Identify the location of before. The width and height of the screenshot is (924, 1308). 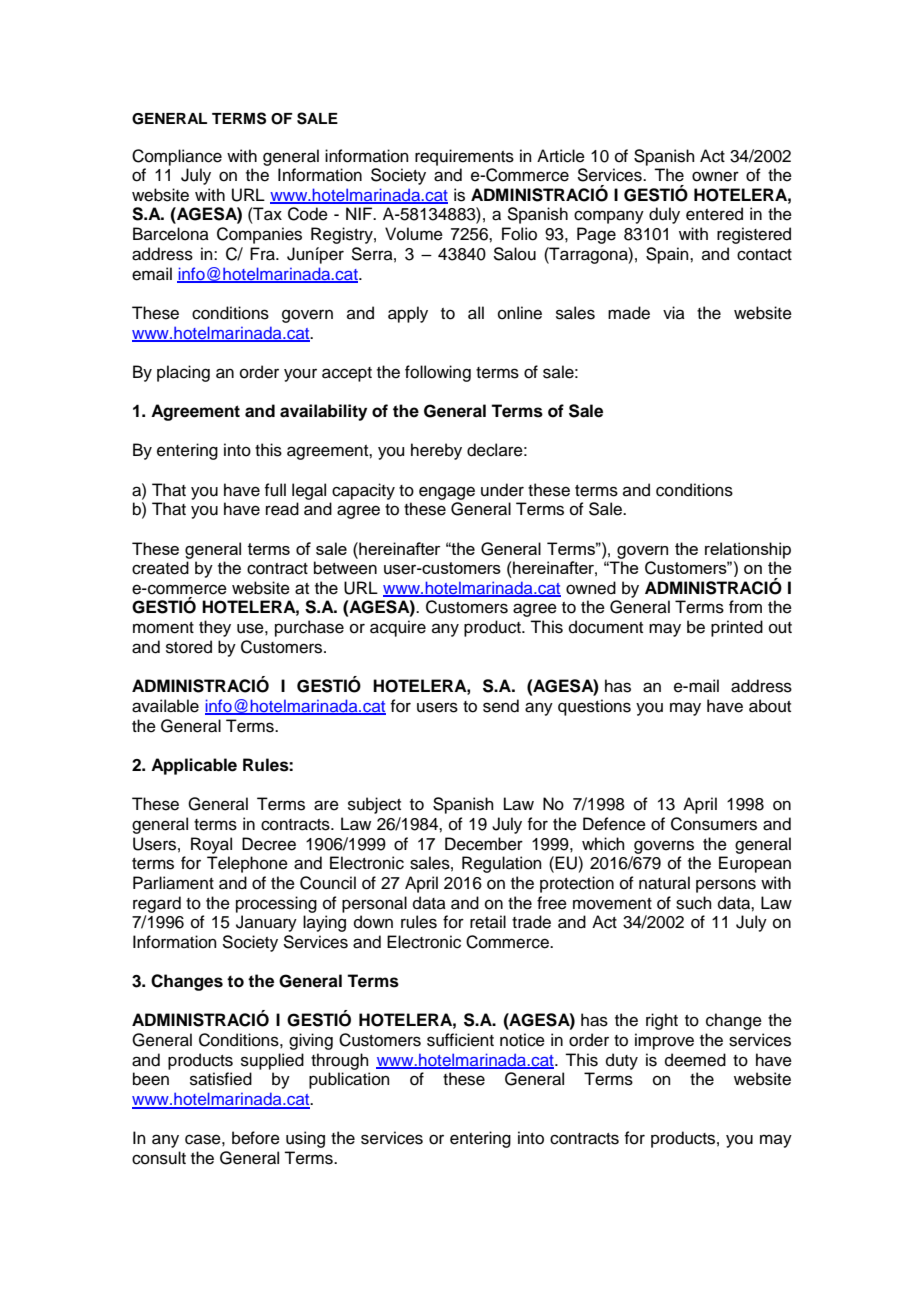
(256, 1138).
